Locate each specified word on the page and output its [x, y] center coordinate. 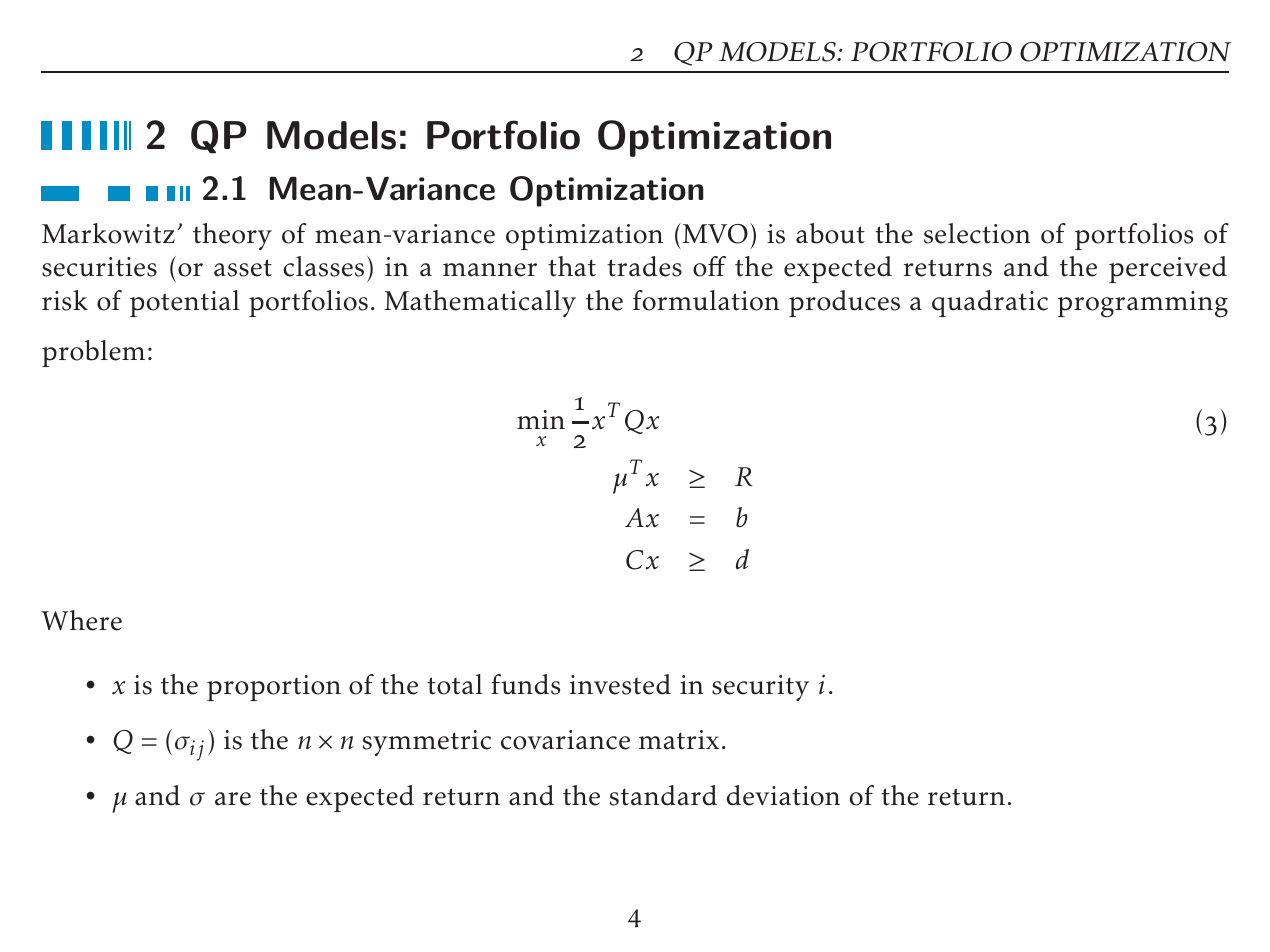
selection [977, 233]
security [760, 688]
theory [232, 236]
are [233, 799]
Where [81, 620]
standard [663, 795]
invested [620, 684]
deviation [783, 795]
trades [644, 266]
